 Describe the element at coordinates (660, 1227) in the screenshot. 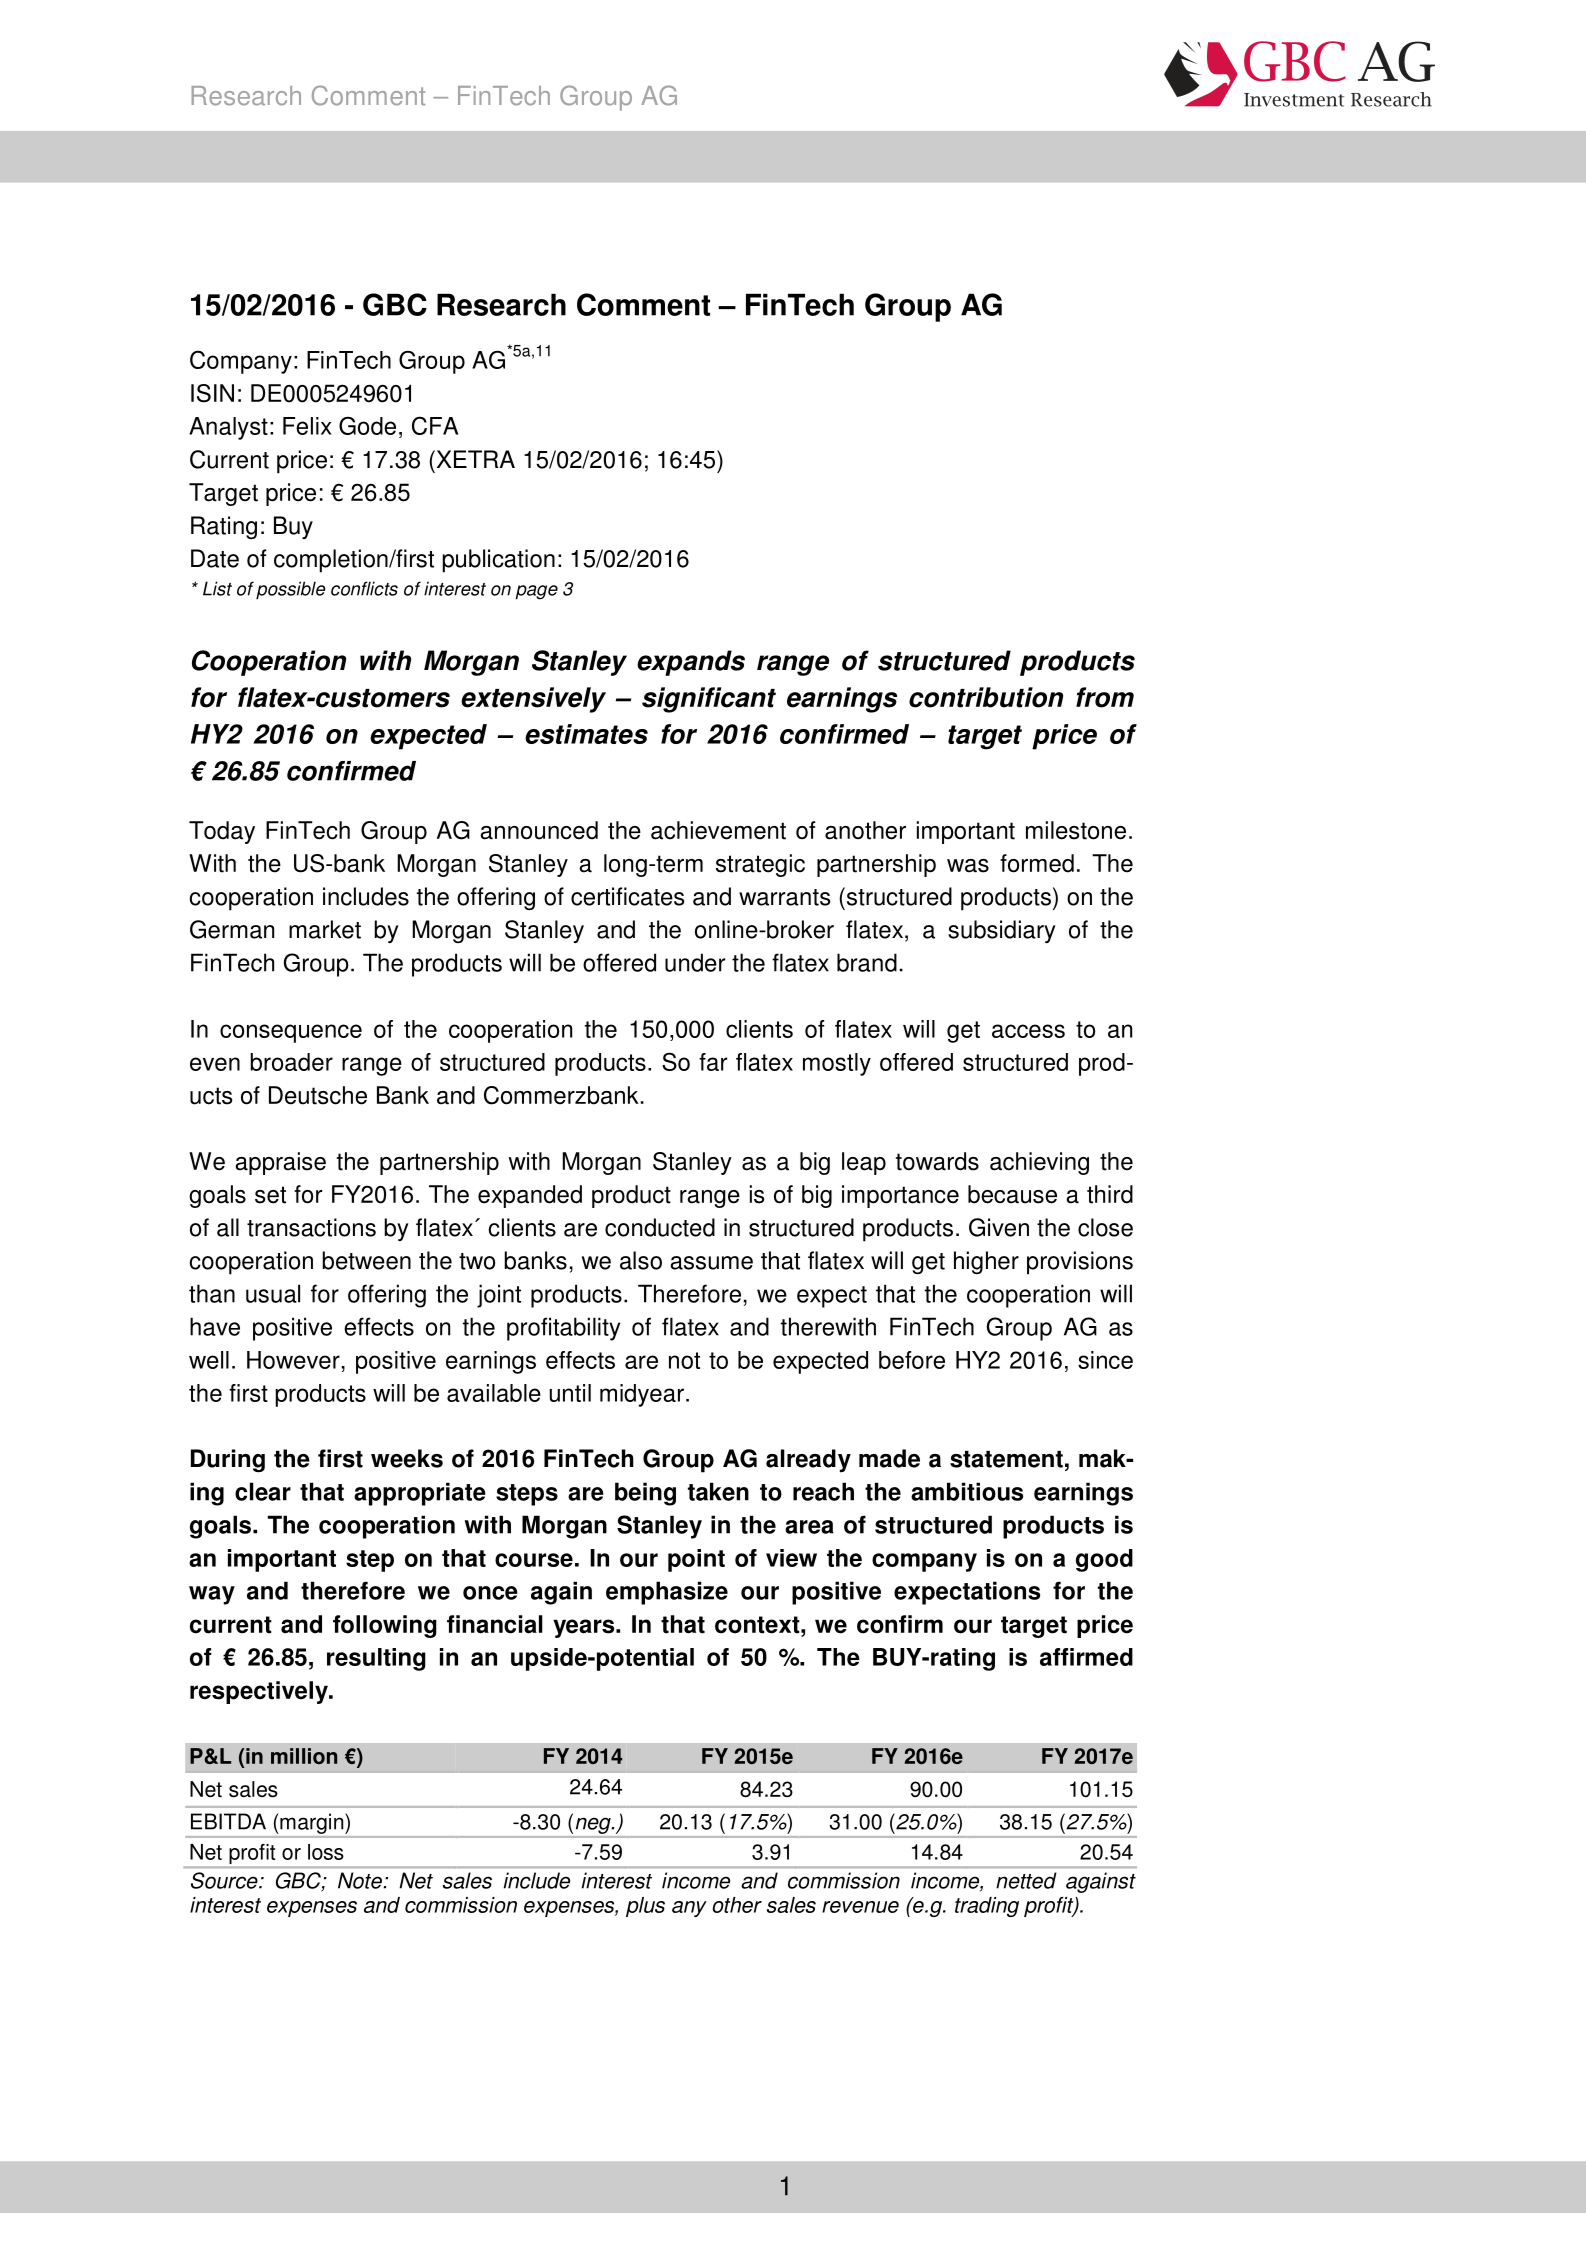

I see `conducted` at that location.
